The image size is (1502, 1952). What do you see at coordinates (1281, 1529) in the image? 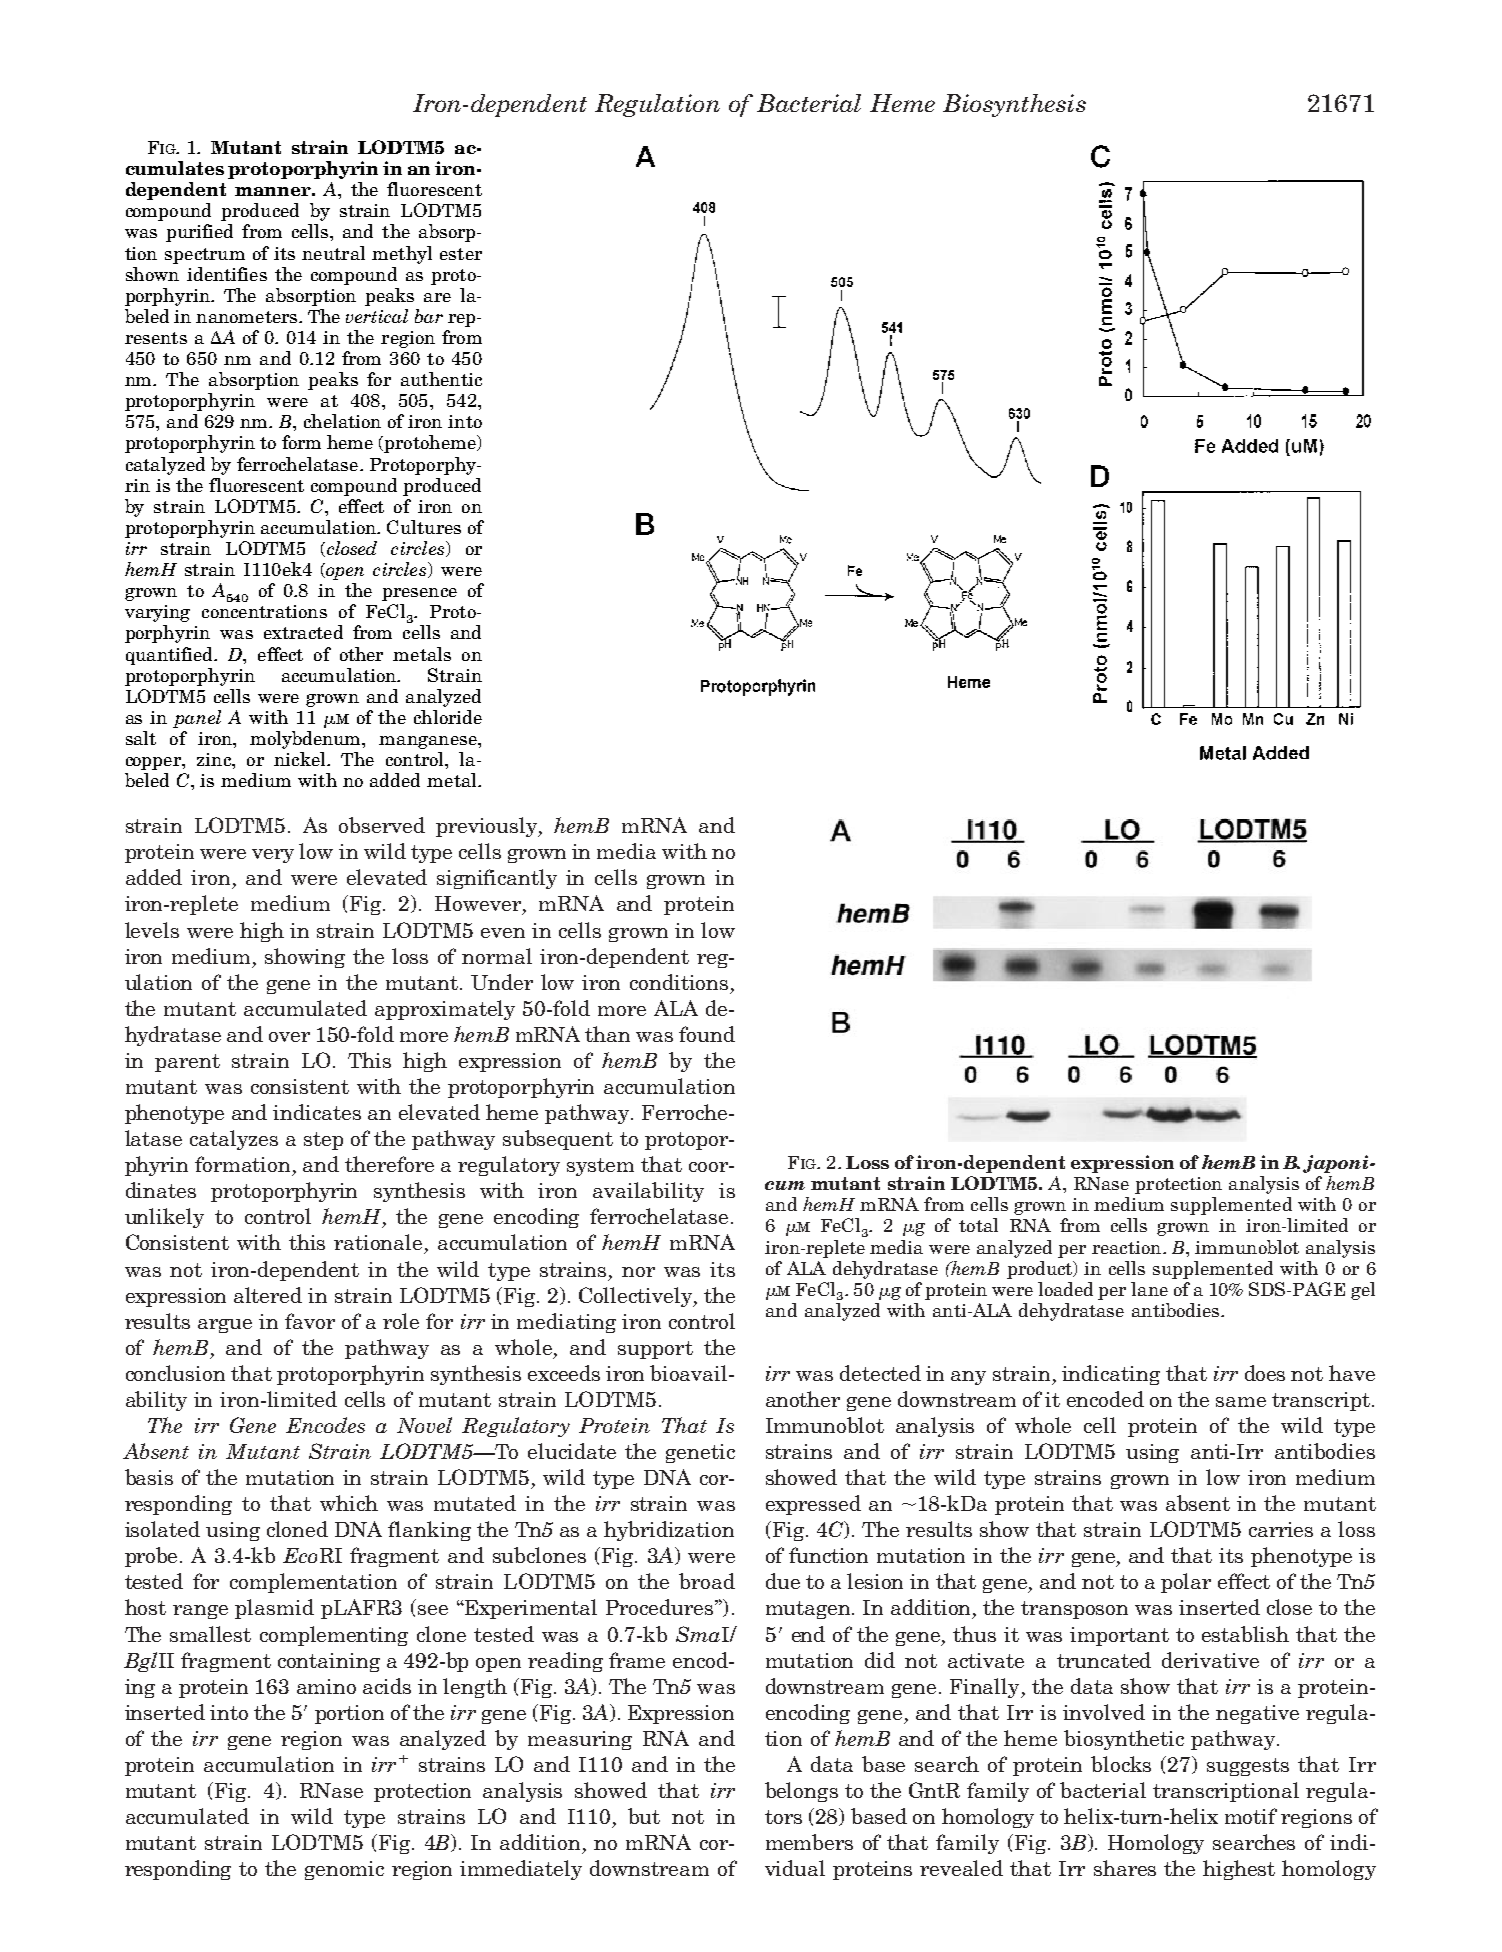
I see `carries` at bounding box center [1281, 1529].
